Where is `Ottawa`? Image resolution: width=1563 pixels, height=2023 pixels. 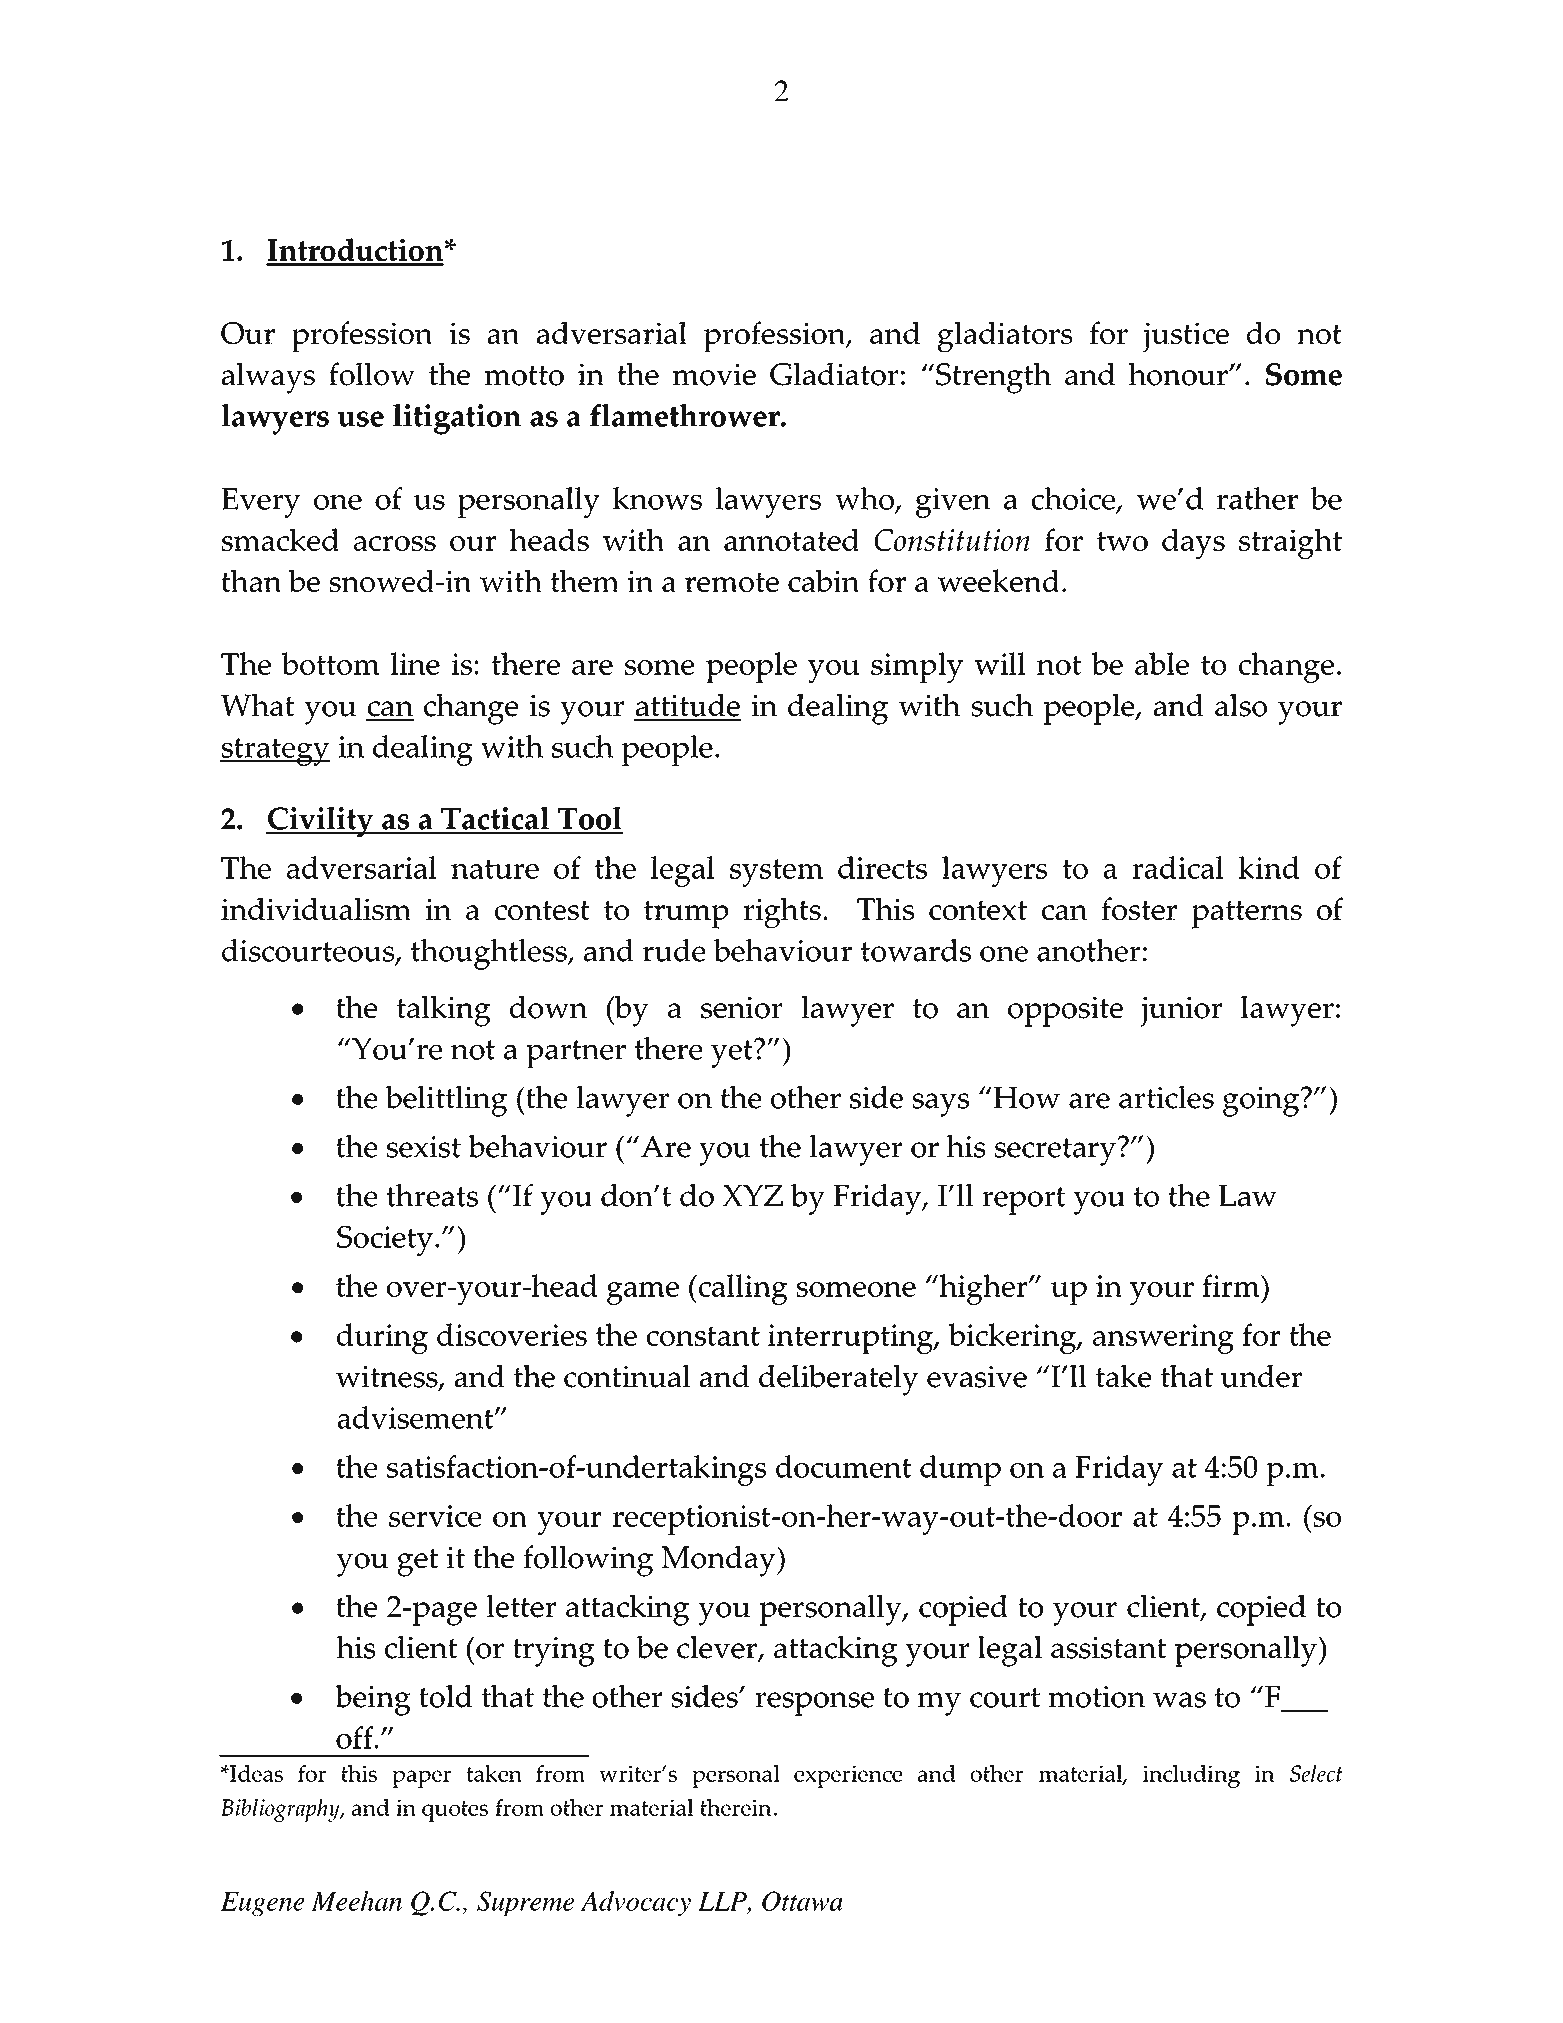 Ottawa is located at coordinates (802, 1901).
